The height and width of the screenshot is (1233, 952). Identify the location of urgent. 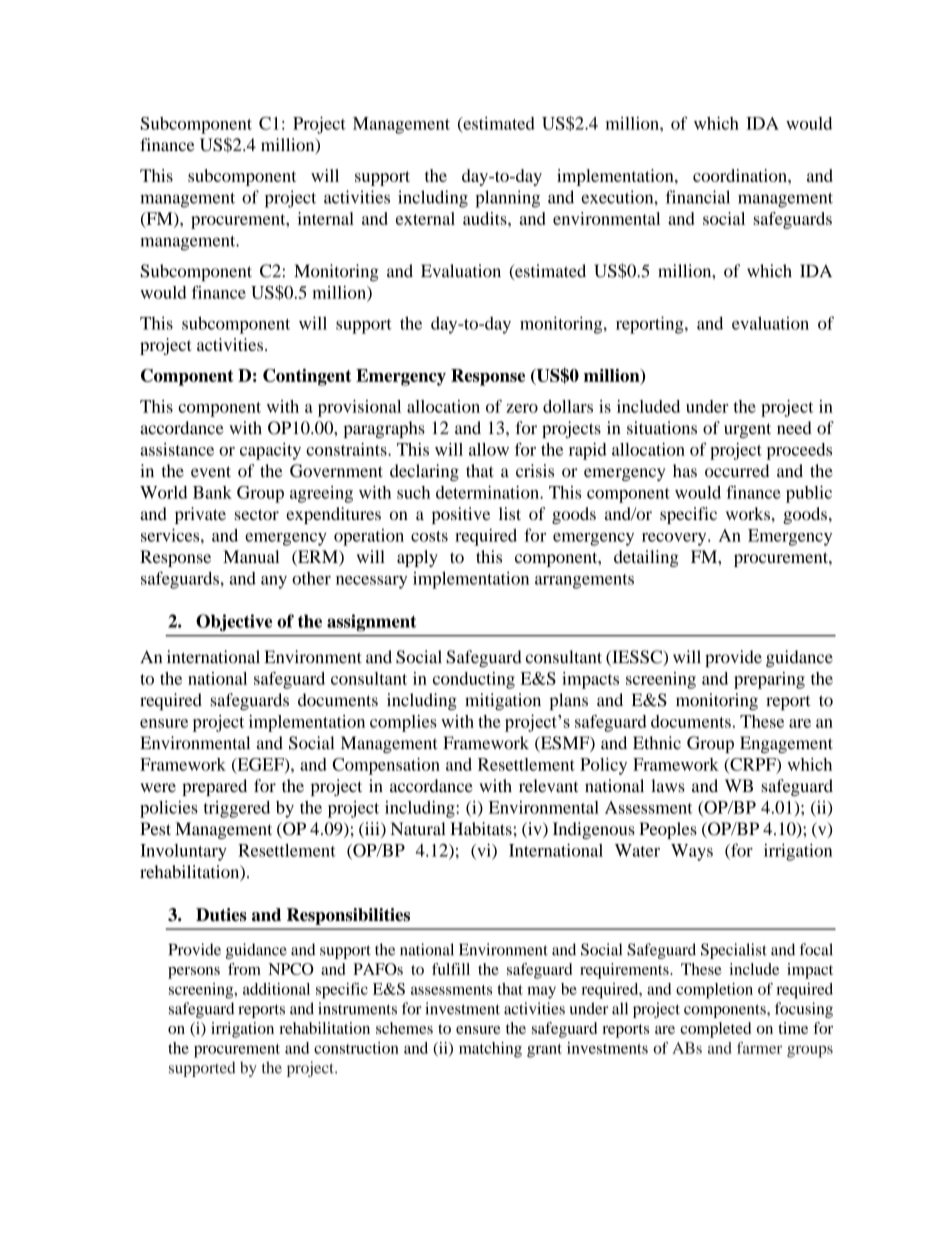
(747, 430).
